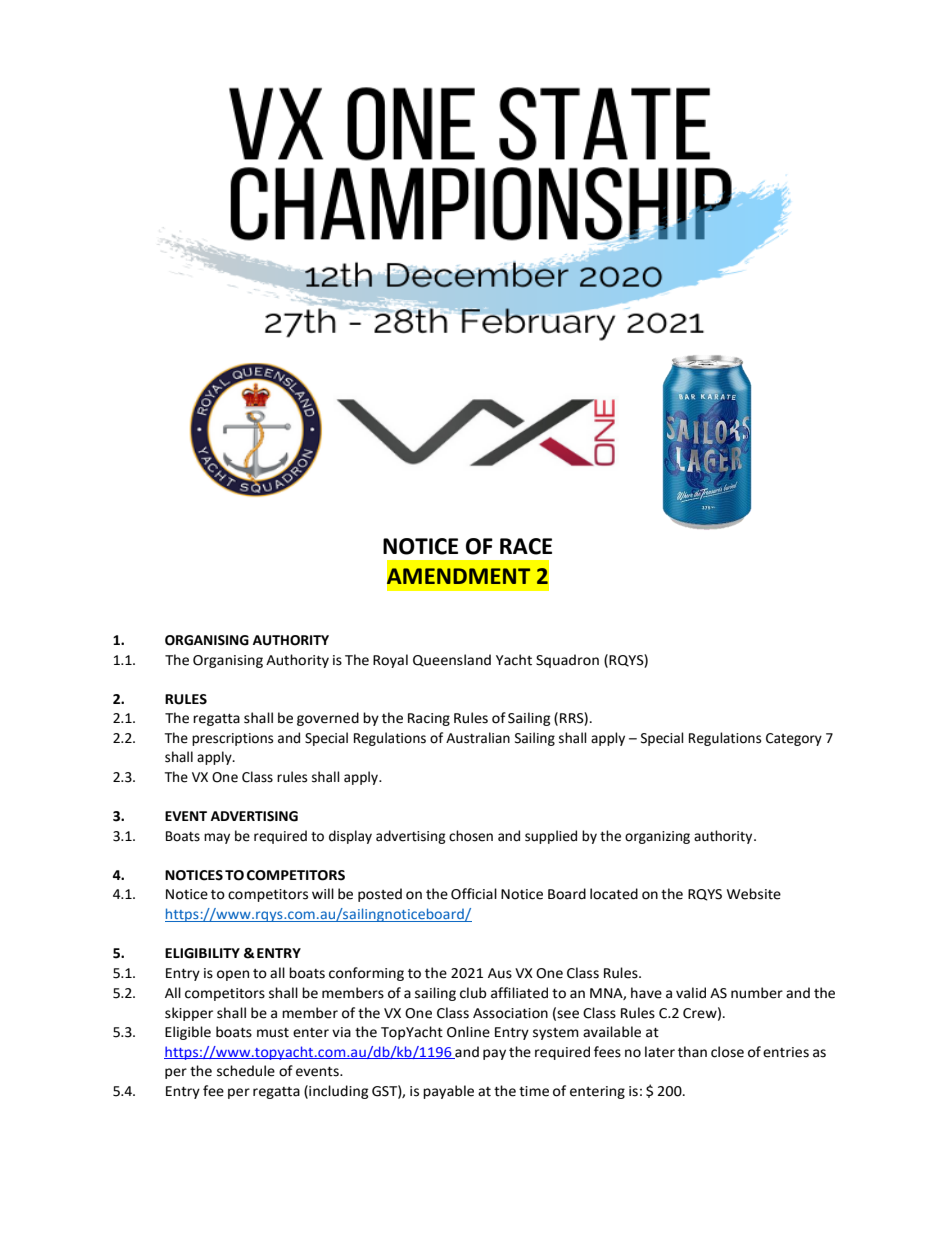 The image size is (952, 1233). What do you see at coordinates (657, 837) in the screenshot?
I see `organizing` at bounding box center [657, 837].
